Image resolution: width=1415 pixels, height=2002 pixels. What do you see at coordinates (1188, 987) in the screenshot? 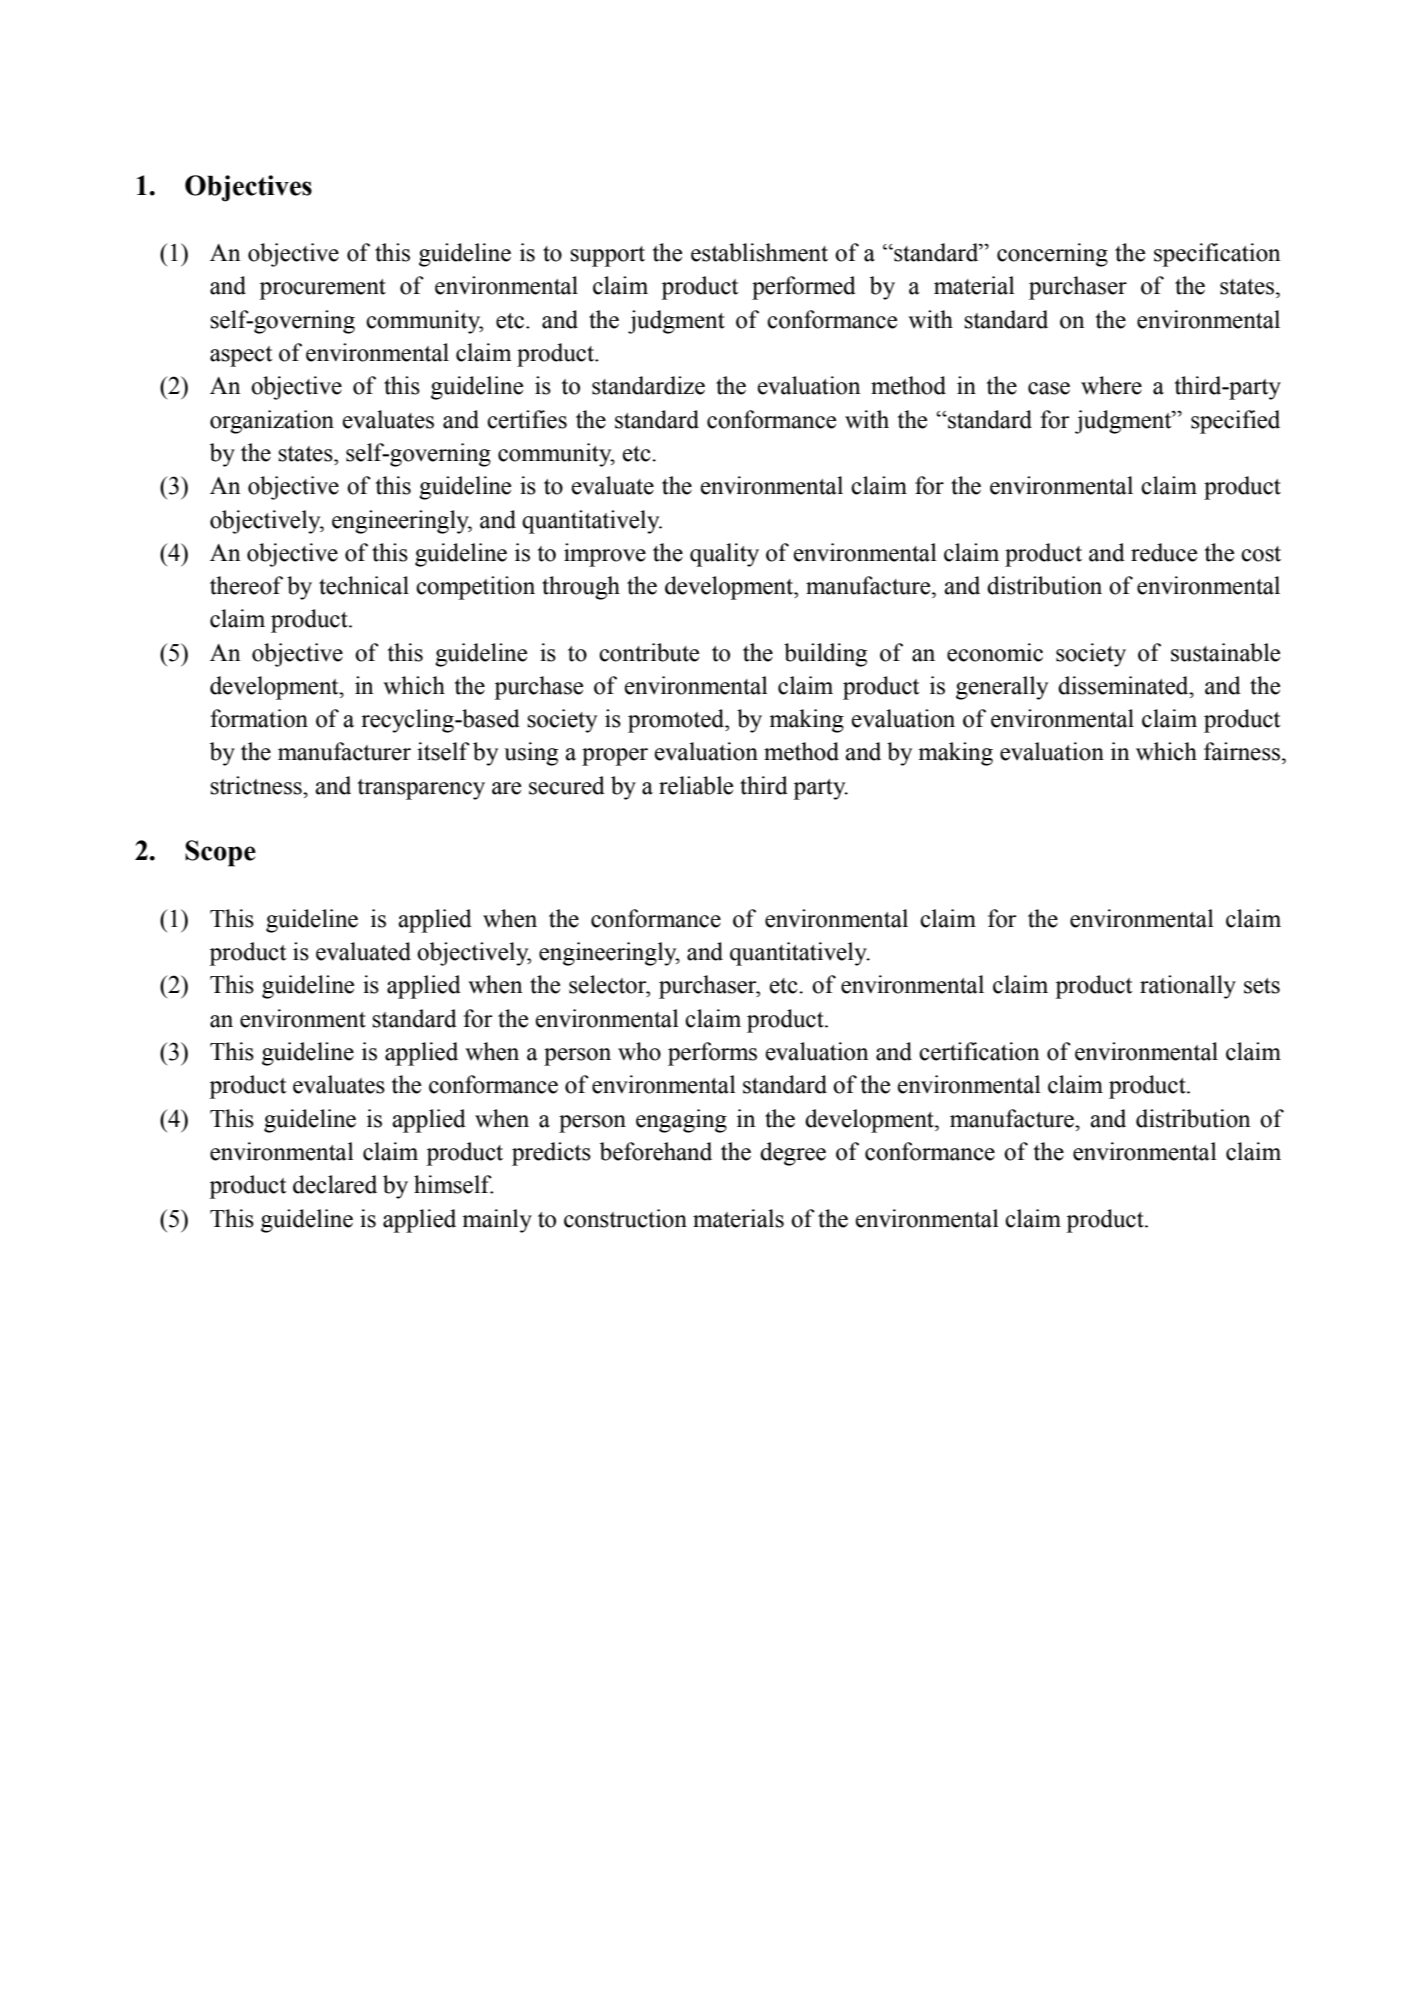
I see `rationally` at bounding box center [1188, 987].
